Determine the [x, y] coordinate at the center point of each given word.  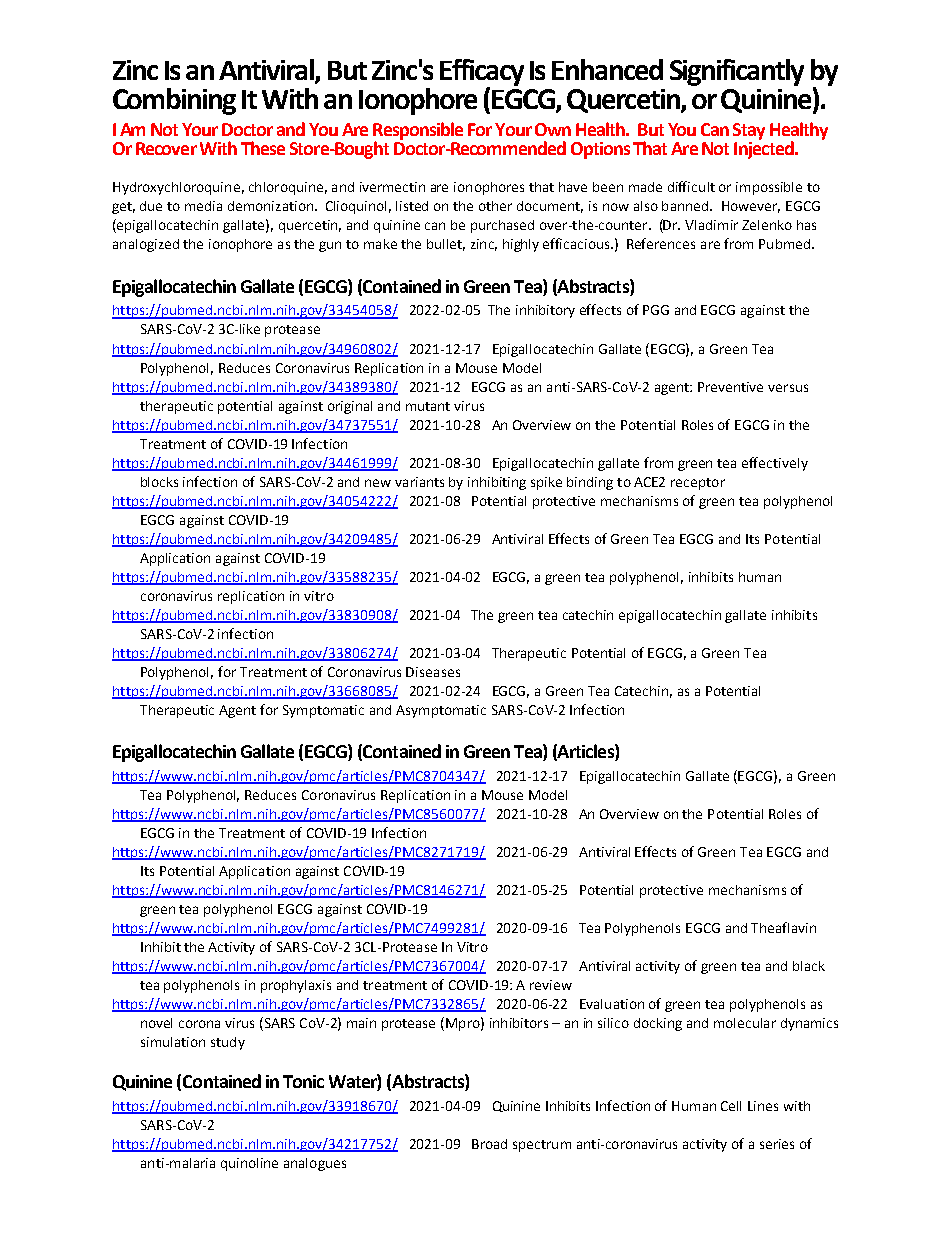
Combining [174, 101]
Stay [749, 131]
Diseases [433, 672]
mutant [428, 406]
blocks [159, 482]
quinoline [249, 1164]
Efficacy [482, 73]
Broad [489, 1144]
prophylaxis [296, 986]
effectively [775, 464]
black [809, 966]
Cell [731, 1106]
